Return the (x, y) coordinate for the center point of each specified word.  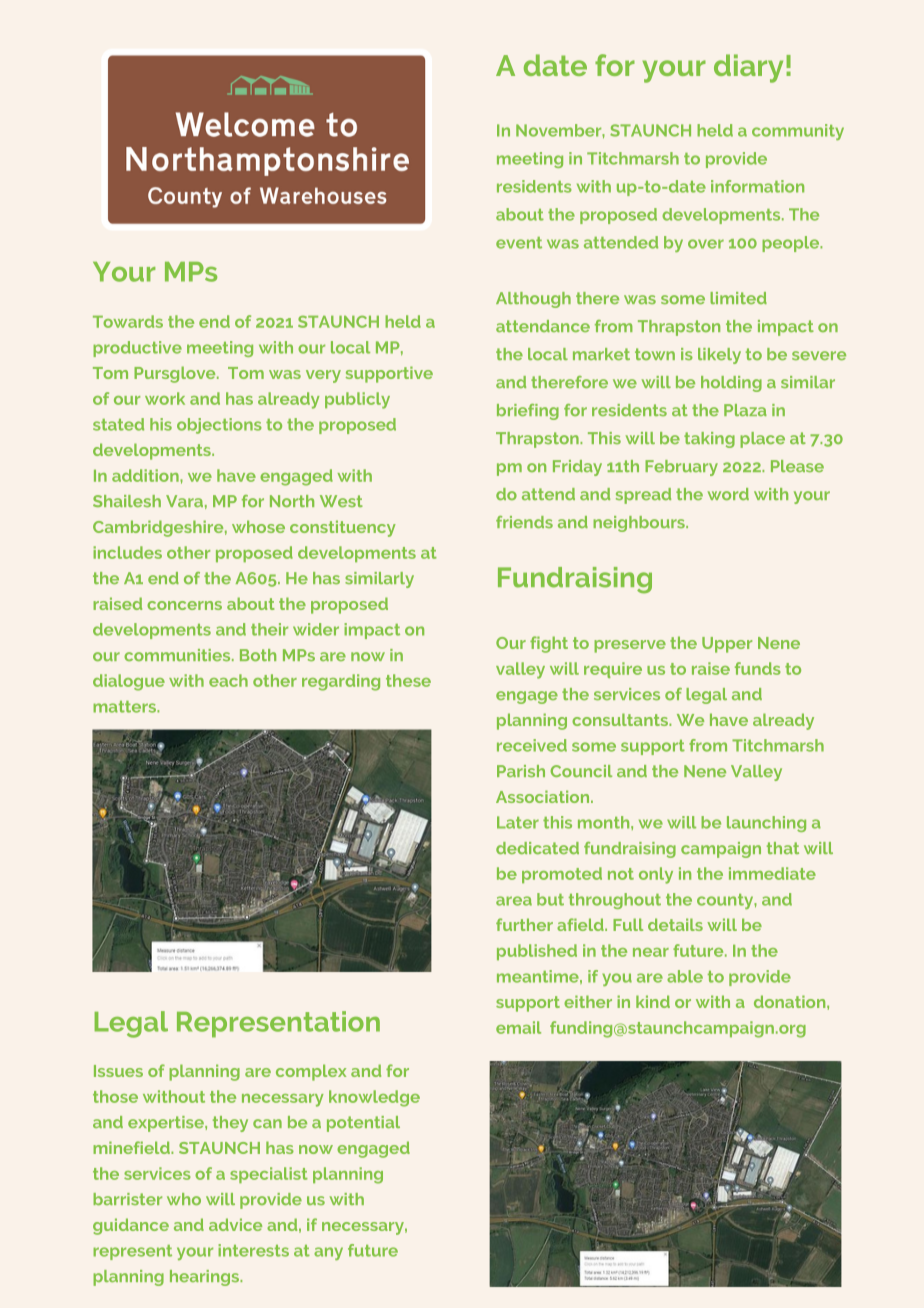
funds (758, 668)
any (328, 1253)
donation (791, 1001)
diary (748, 68)
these (408, 680)
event (519, 243)
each (228, 680)
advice (235, 1224)
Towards (128, 321)
